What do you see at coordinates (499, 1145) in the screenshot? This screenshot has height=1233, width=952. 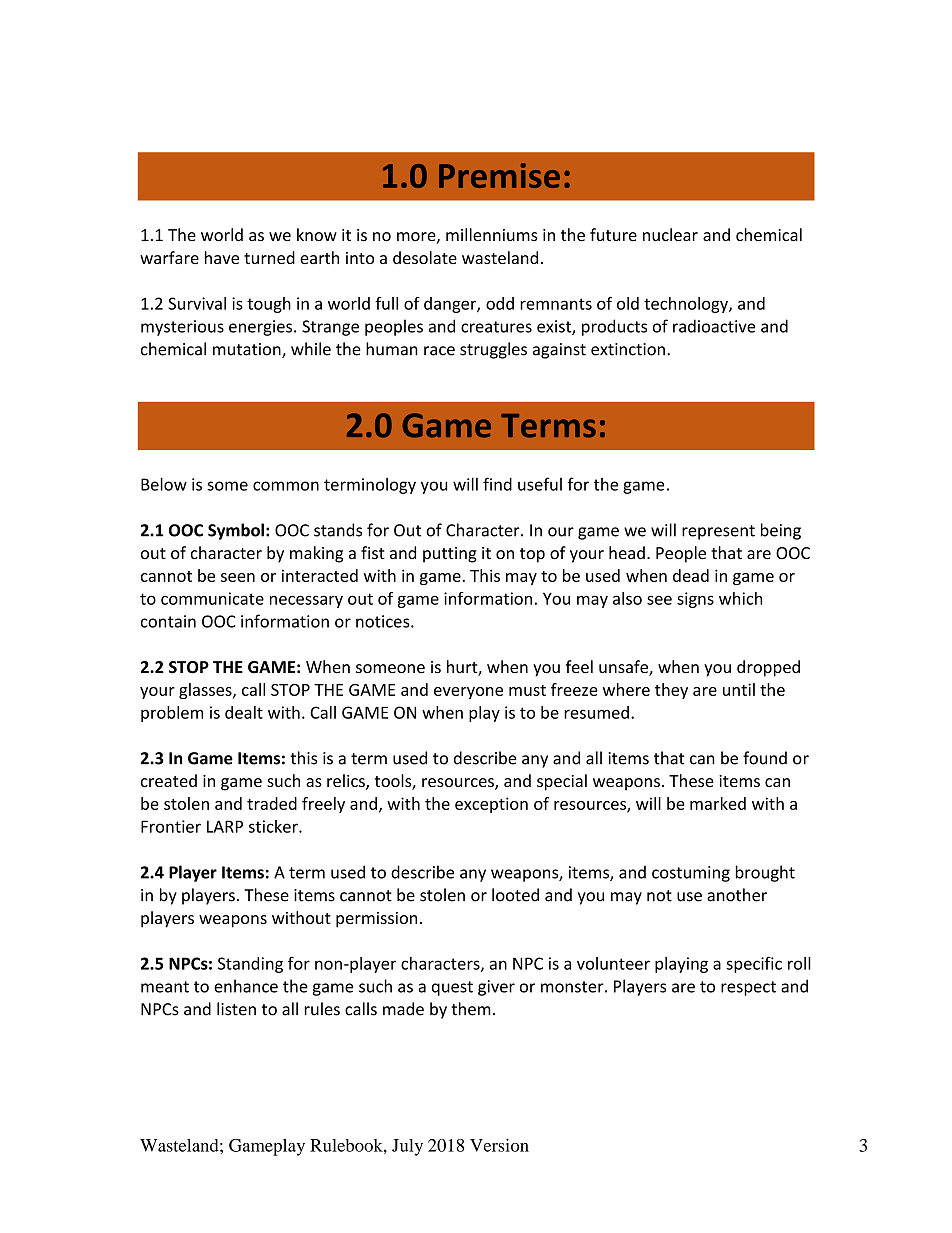 I see `Version` at bounding box center [499, 1145].
